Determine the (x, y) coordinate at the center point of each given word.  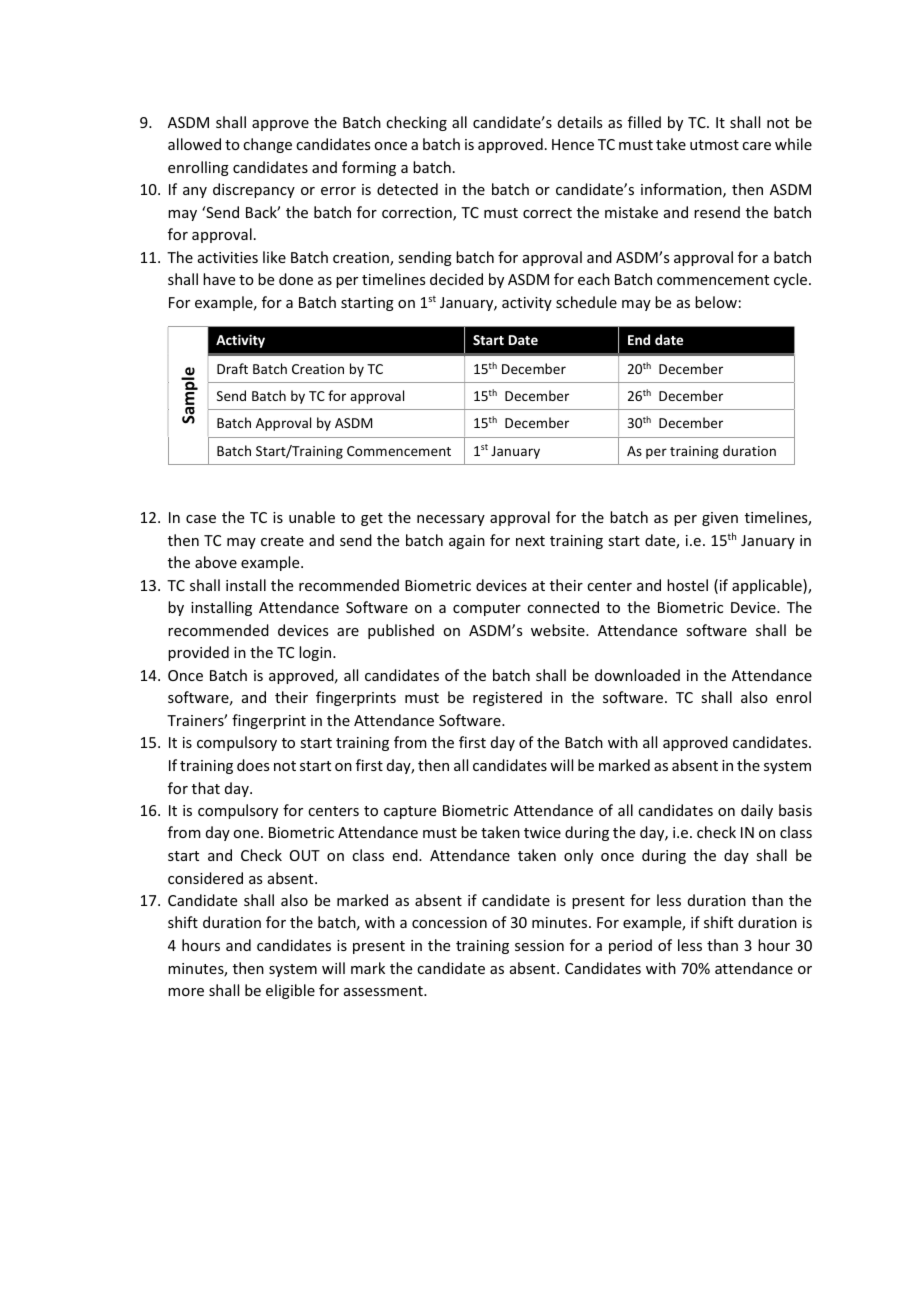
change (267, 145)
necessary (451, 520)
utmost (714, 145)
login (316, 653)
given (720, 519)
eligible (290, 991)
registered (507, 698)
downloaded (637, 675)
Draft (232, 368)
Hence (573, 144)
